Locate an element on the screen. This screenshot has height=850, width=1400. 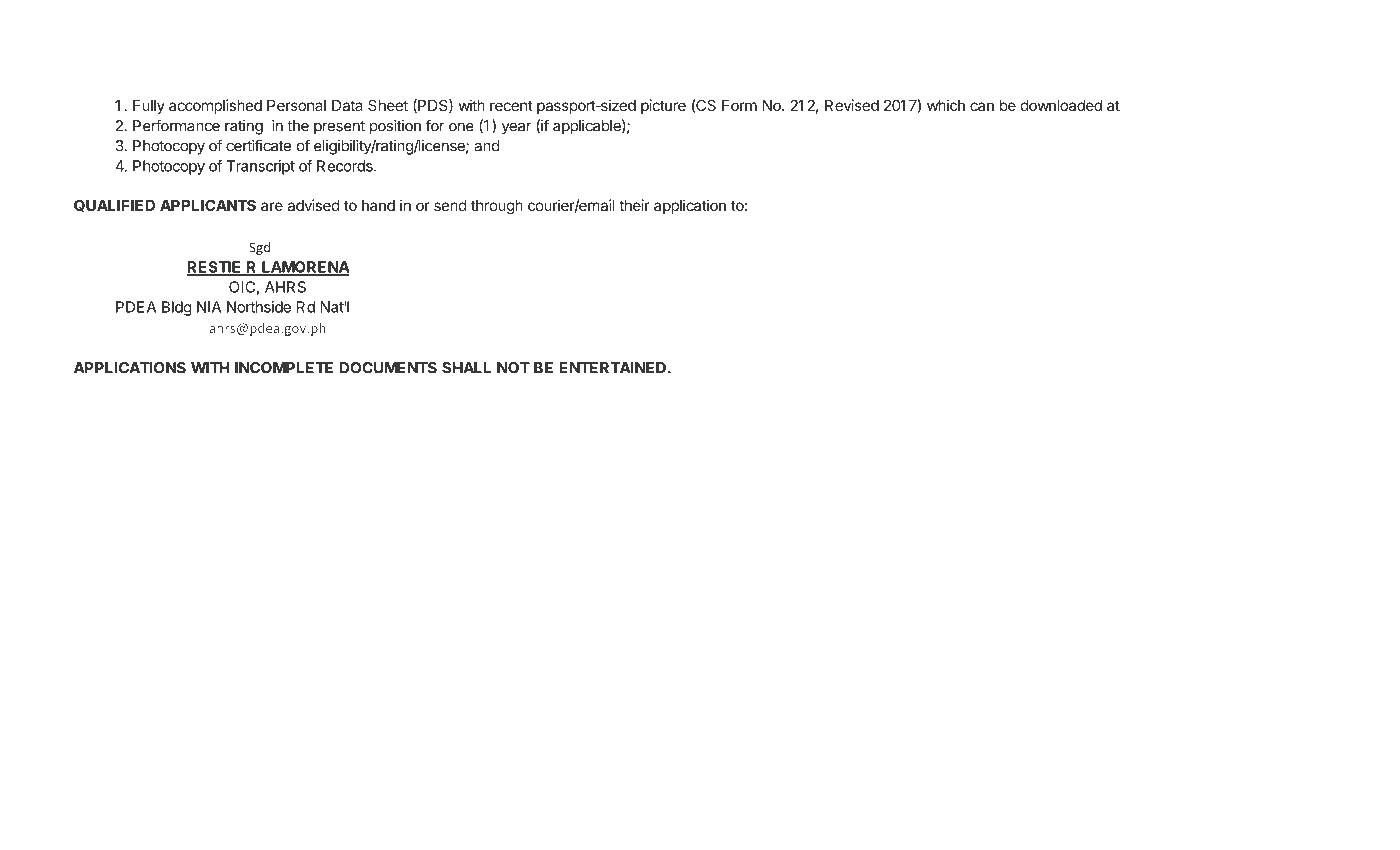
INCOMPLETE is located at coordinates (284, 368).
